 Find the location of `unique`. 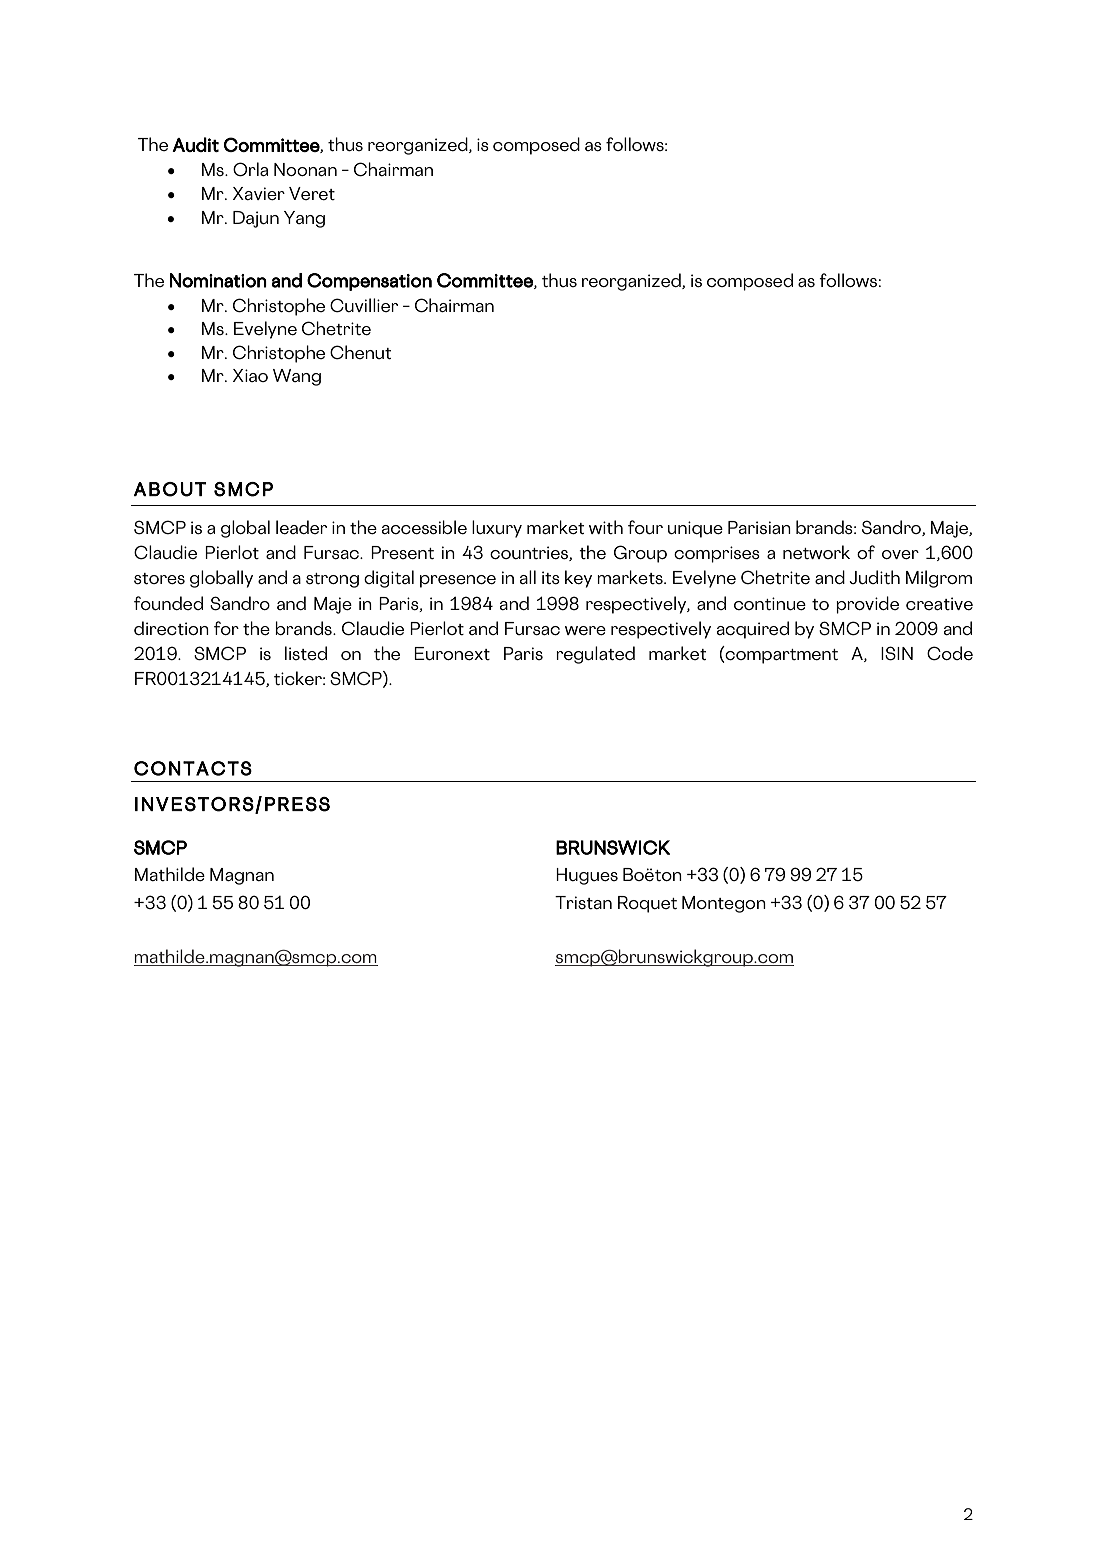

unique is located at coordinates (695, 529).
